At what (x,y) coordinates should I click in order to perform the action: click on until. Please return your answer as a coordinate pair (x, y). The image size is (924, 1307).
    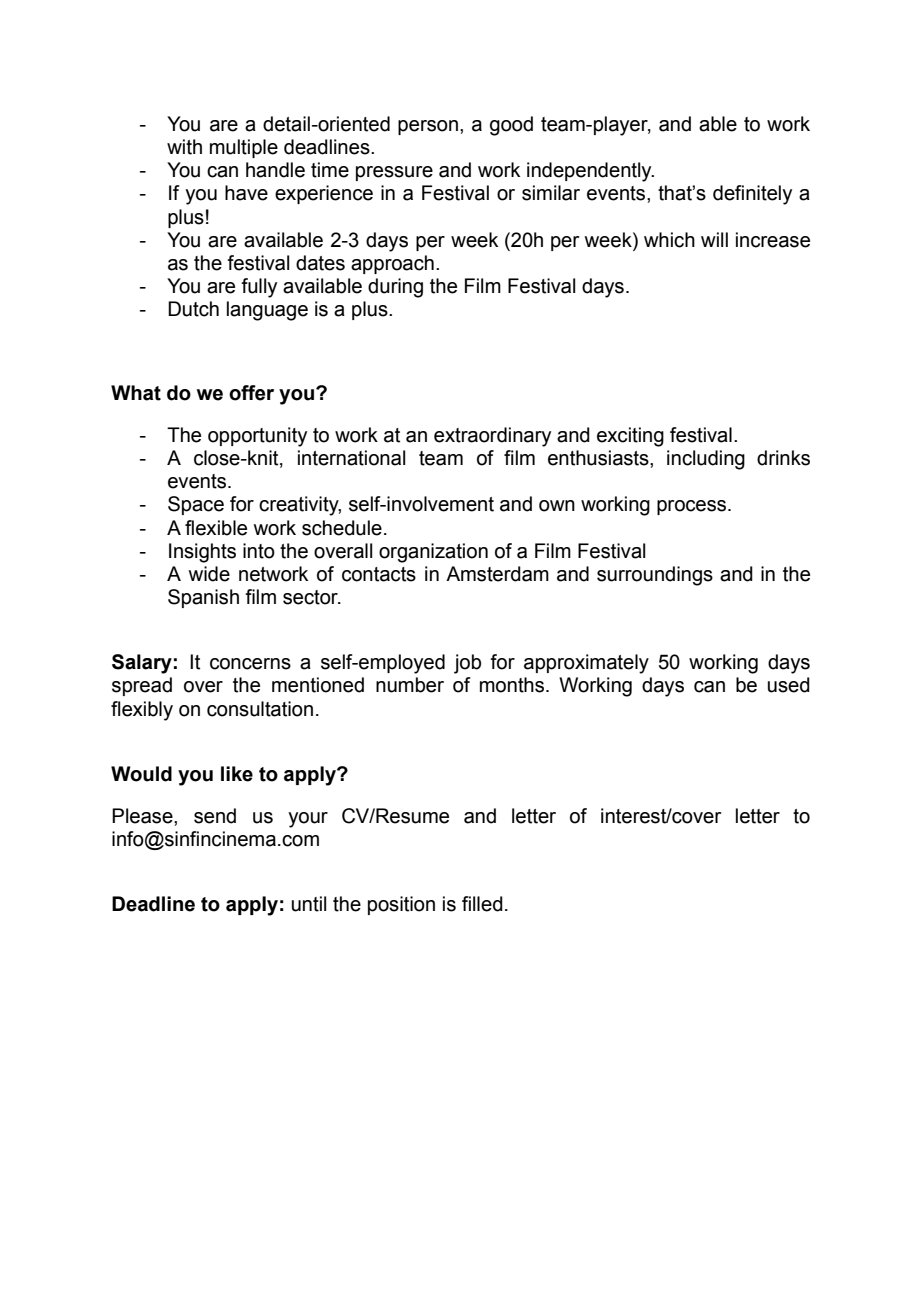
    Looking at the image, I should click on (309, 904).
